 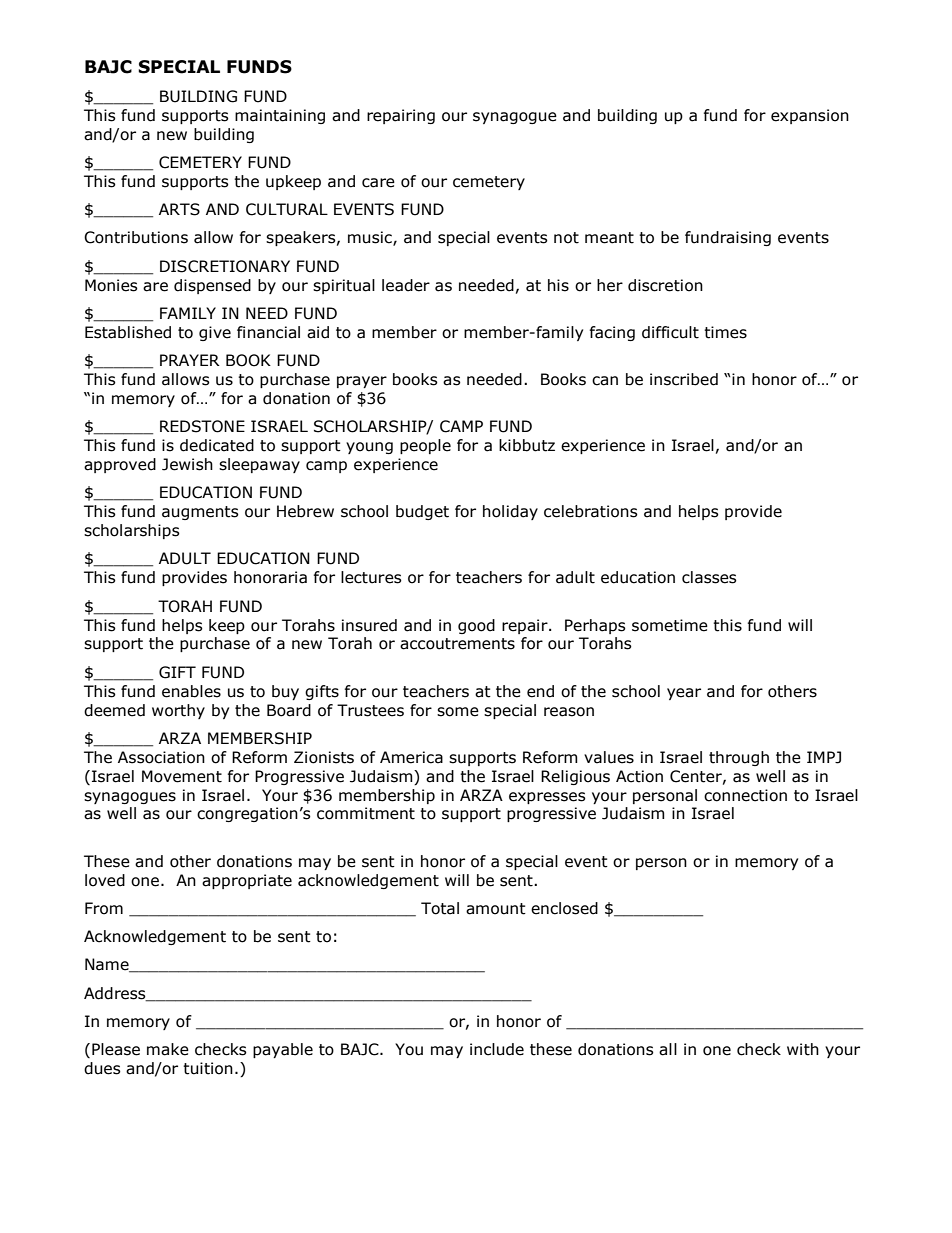 What do you see at coordinates (247, 881) in the screenshot?
I see `appropriate` at bounding box center [247, 881].
